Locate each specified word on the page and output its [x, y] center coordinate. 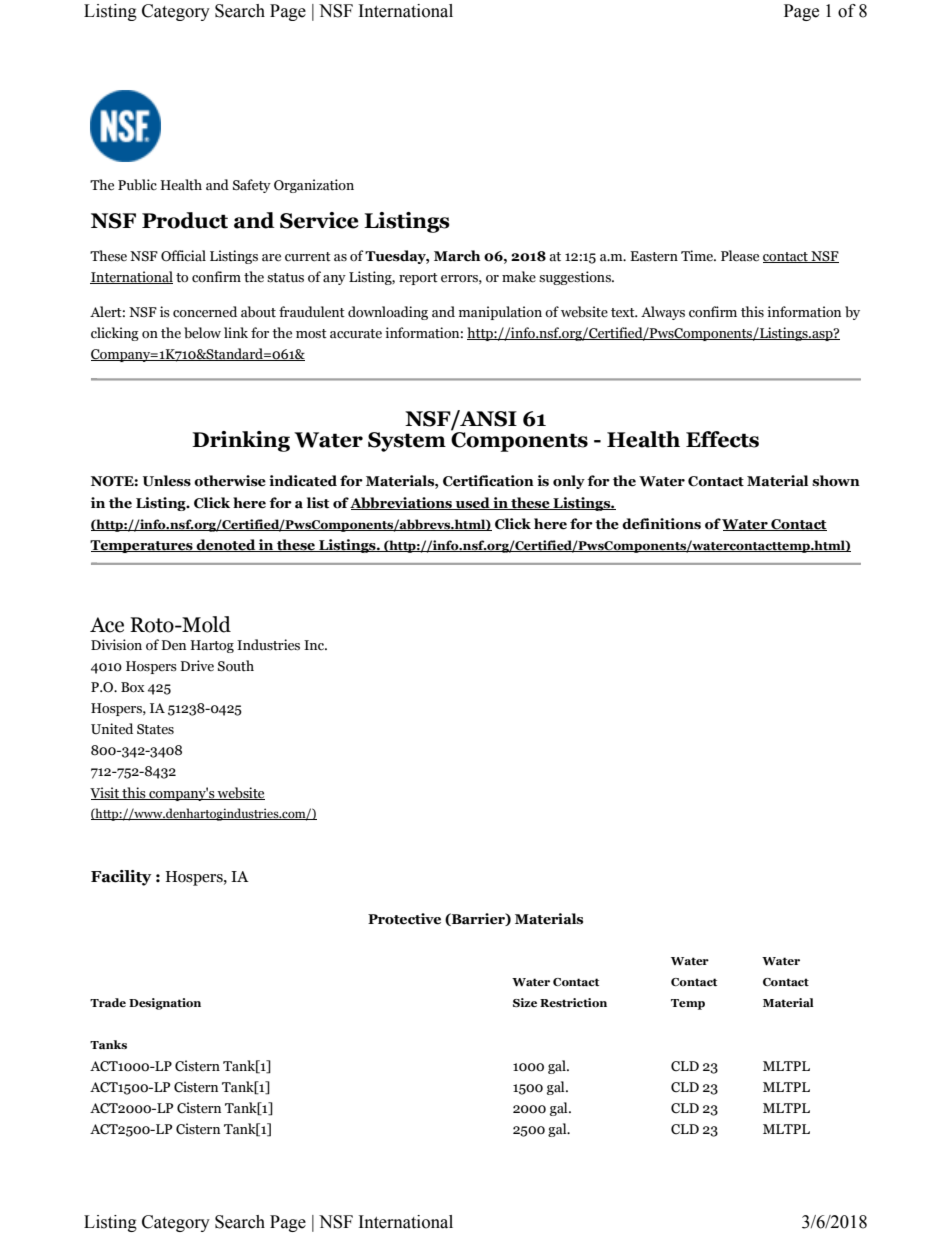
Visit [105, 793]
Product [185, 220]
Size [525, 1002]
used [472, 503]
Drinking [241, 441]
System [407, 442]
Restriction [573, 1002]
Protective [404, 919]
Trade [108, 1002]
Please [740, 256]
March [457, 256]
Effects [722, 439]
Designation [165, 1004]
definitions [661, 524]
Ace [107, 625]
